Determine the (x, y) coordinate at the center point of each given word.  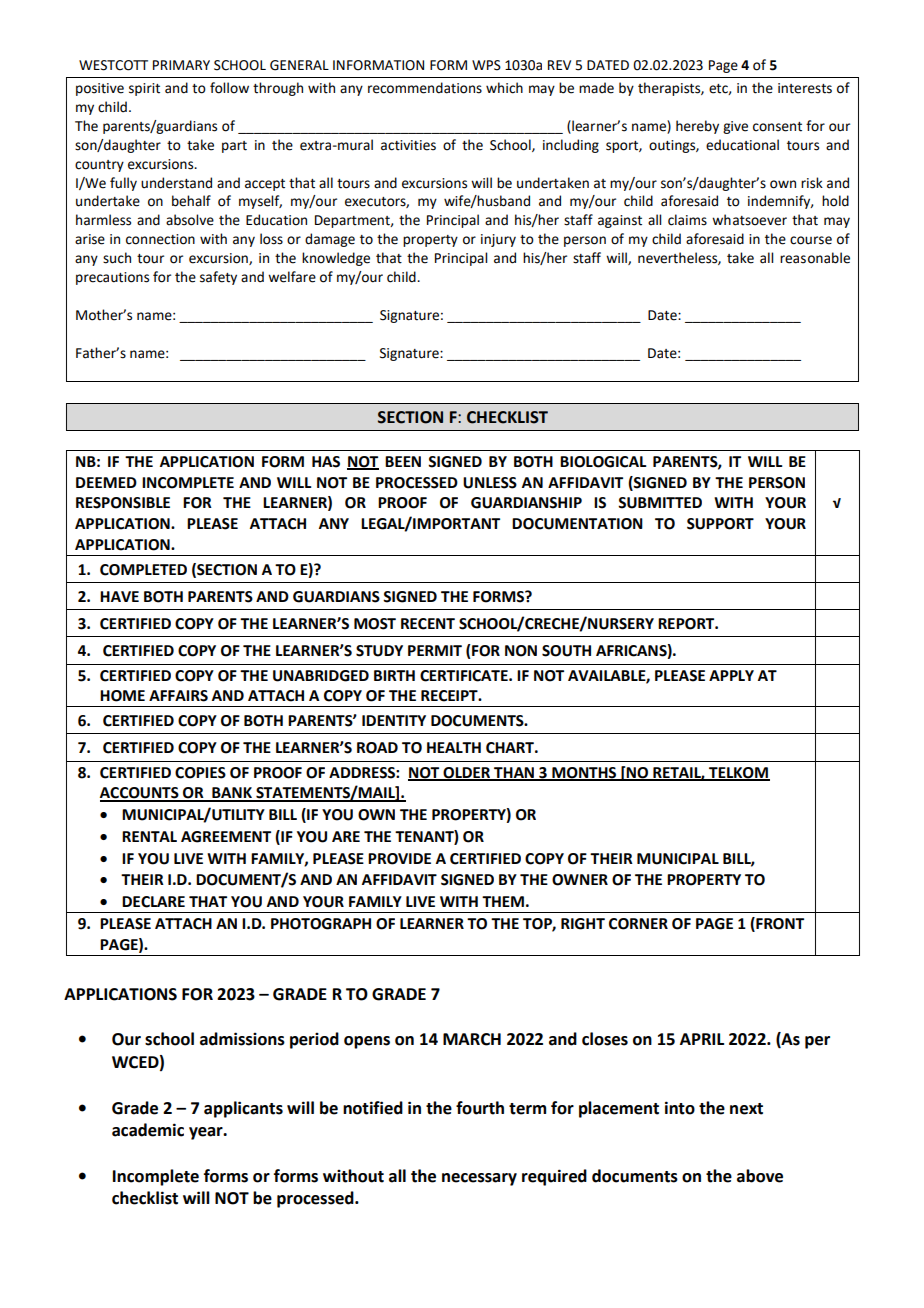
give (735, 127)
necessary (479, 1179)
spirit (144, 89)
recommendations (425, 88)
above (760, 1176)
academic (148, 1130)
